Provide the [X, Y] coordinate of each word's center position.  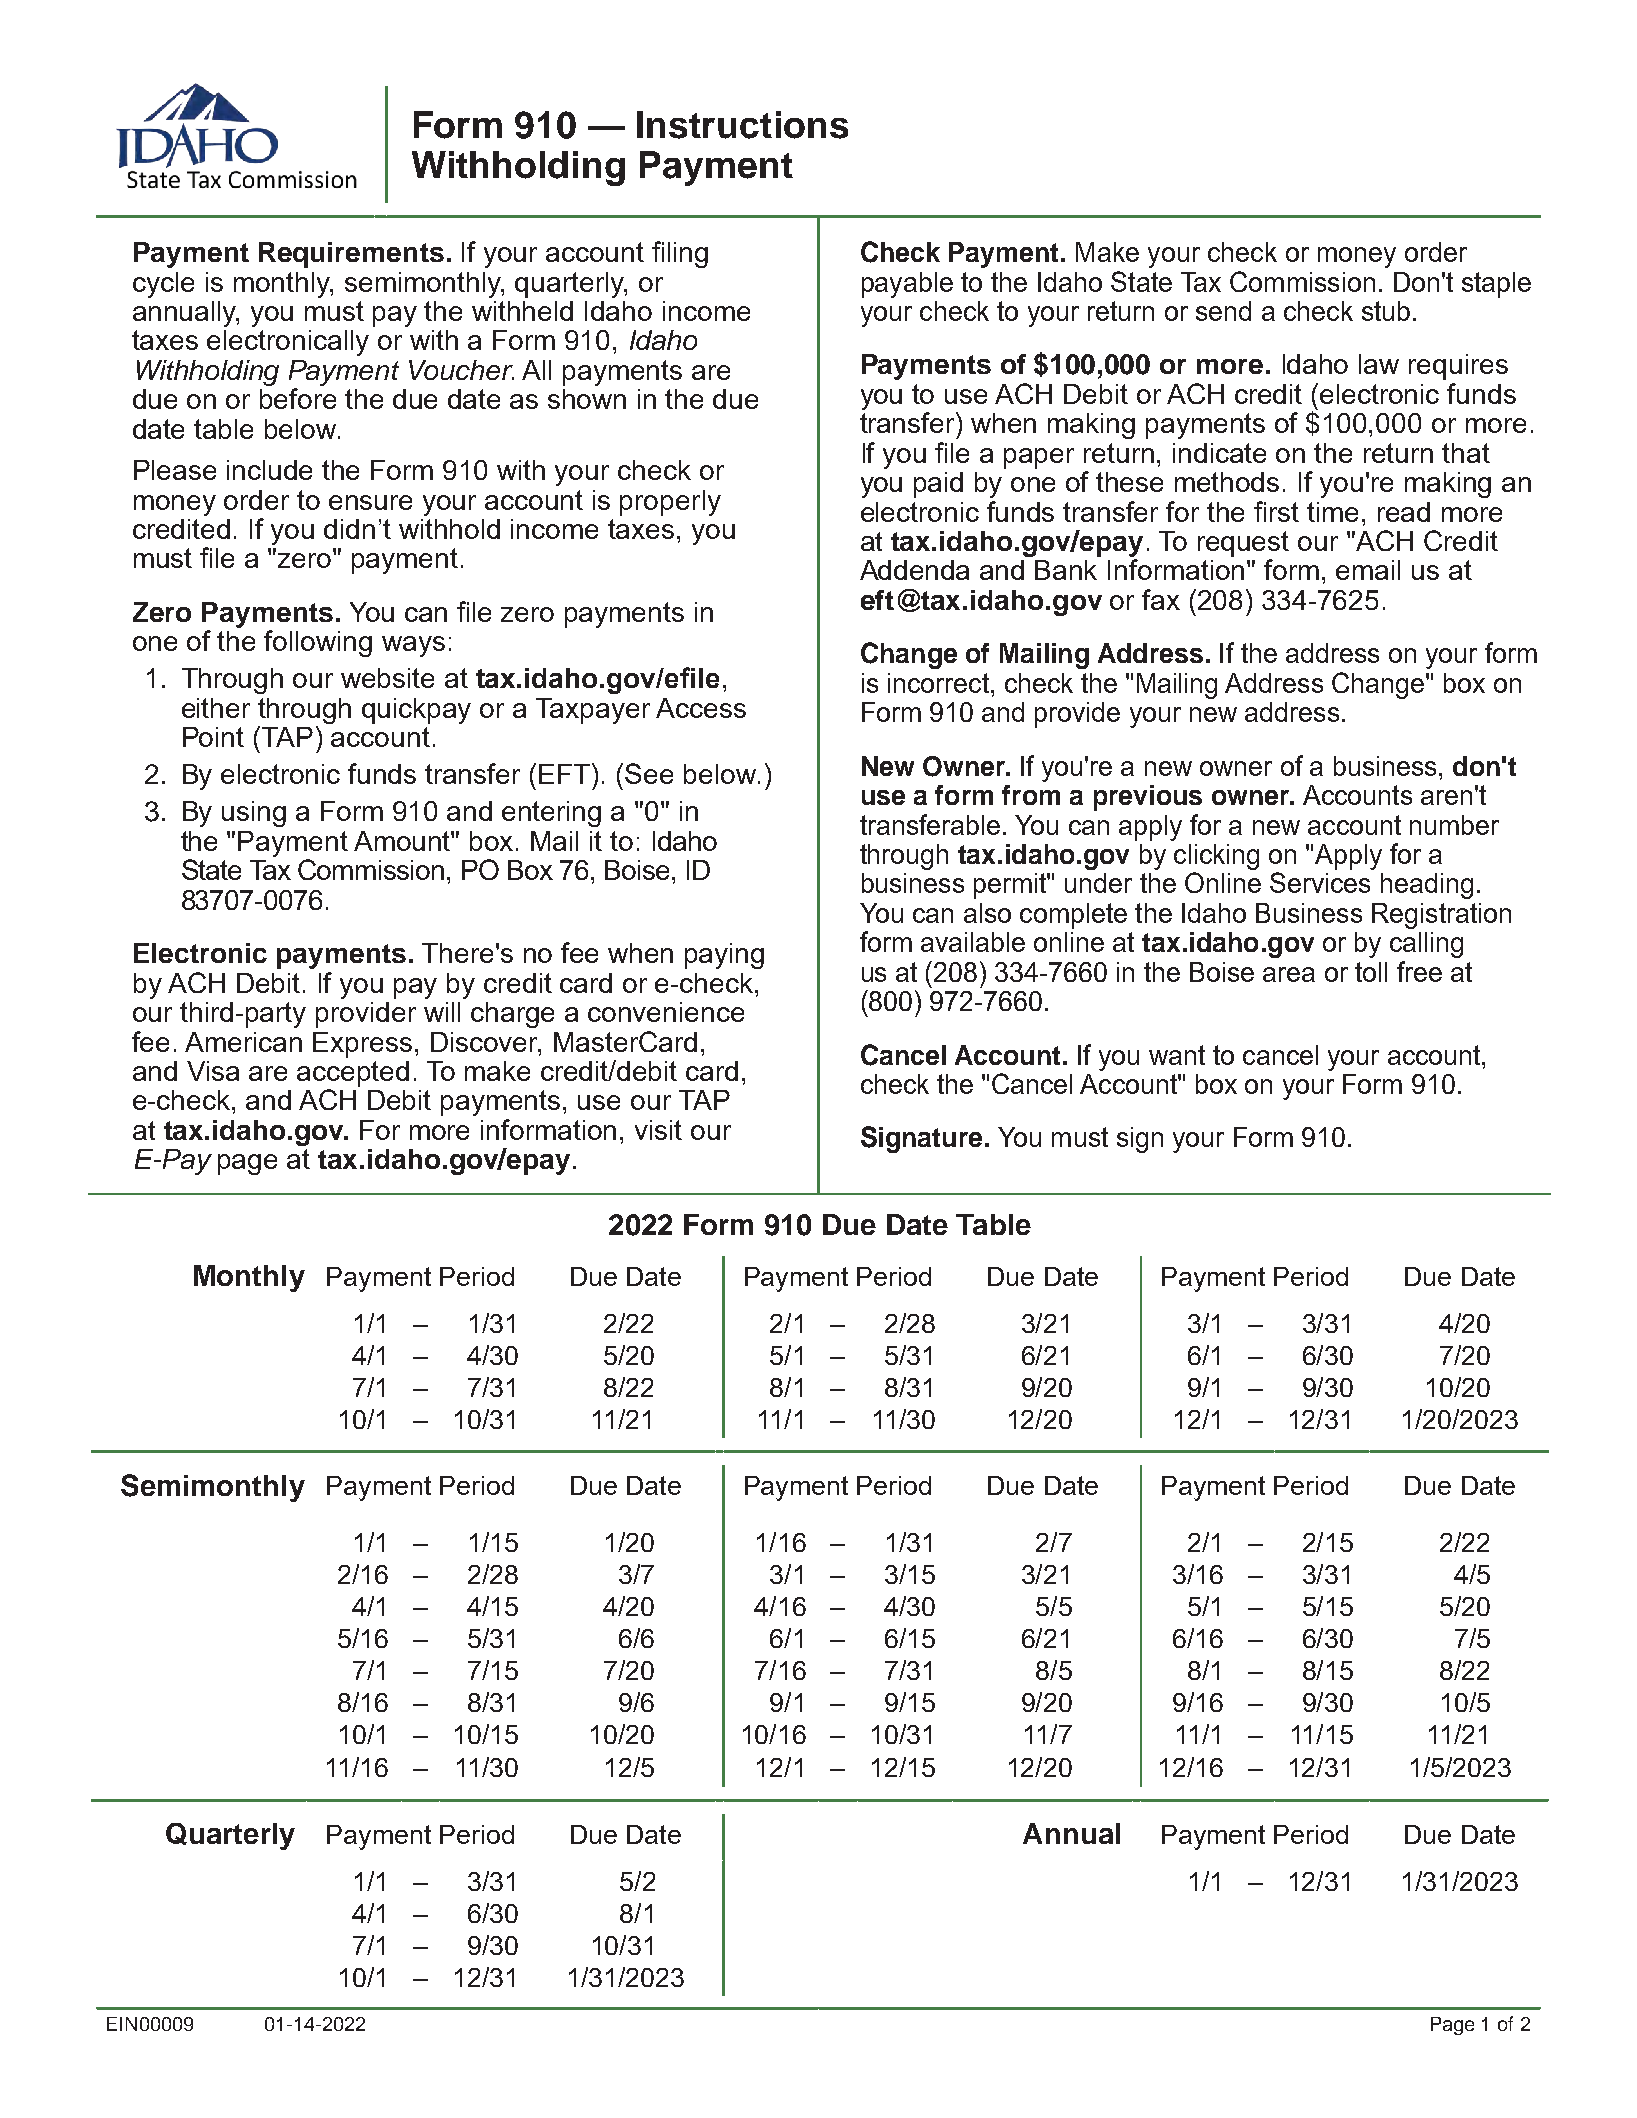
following [318, 643]
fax [1161, 599]
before [298, 398]
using [254, 814]
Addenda [914, 570]
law [1379, 364]
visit [658, 1130]
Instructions [742, 125]
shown [587, 399]
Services [1320, 882]
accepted [353, 1074]
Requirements [351, 255]
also [987, 913]
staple [1496, 285]
